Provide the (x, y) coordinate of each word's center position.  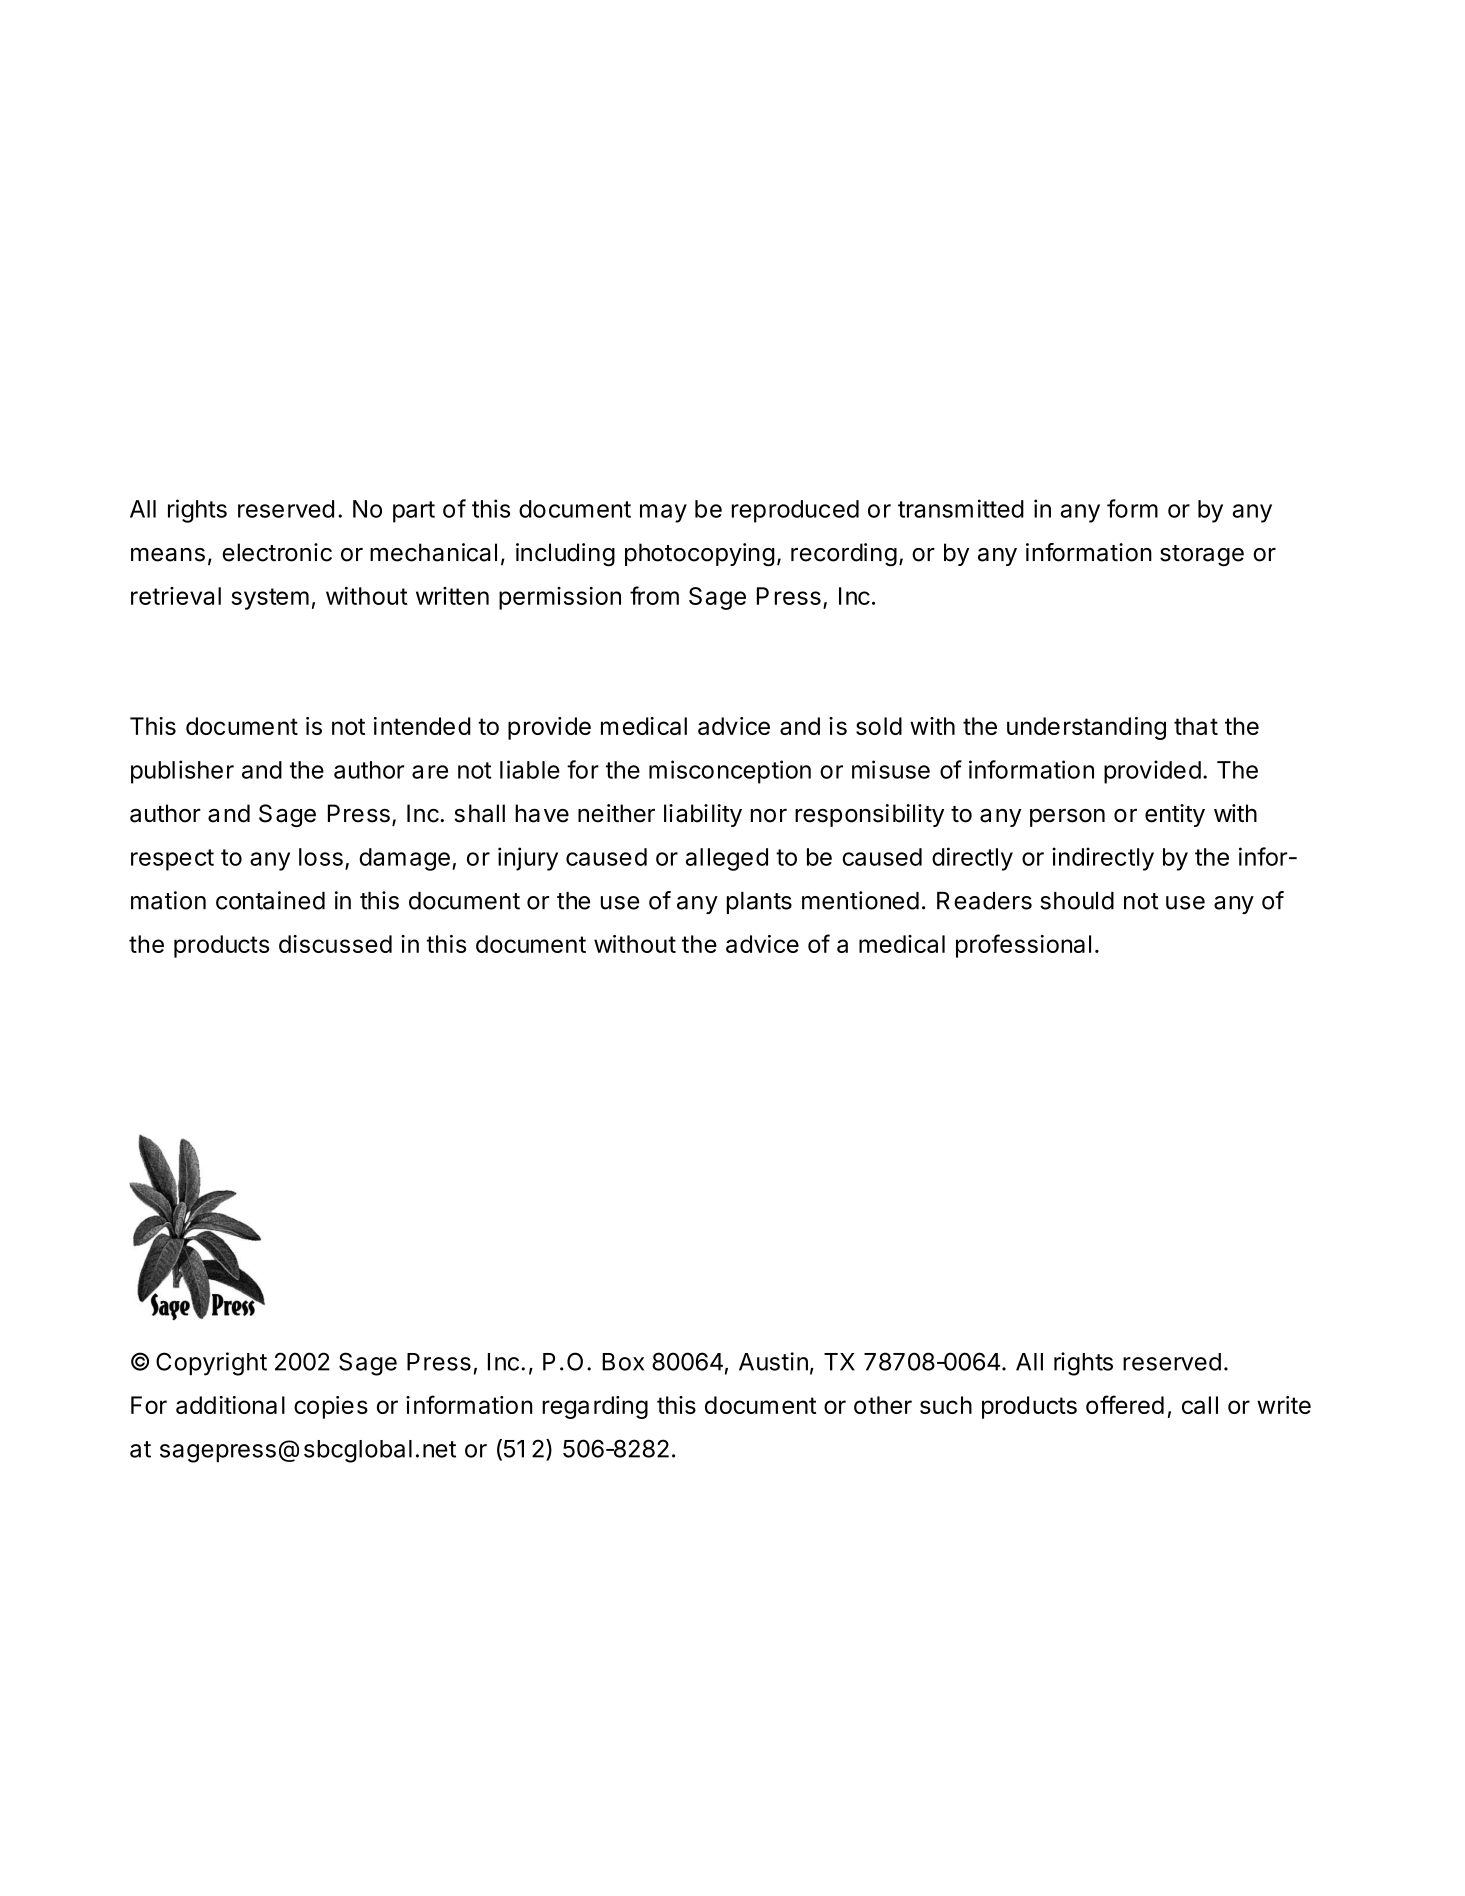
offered (1125, 1404)
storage (1202, 556)
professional (1023, 946)
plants (759, 903)
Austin (773, 1361)
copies (331, 1407)
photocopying (700, 555)
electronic (277, 552)
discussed (335, 944)
